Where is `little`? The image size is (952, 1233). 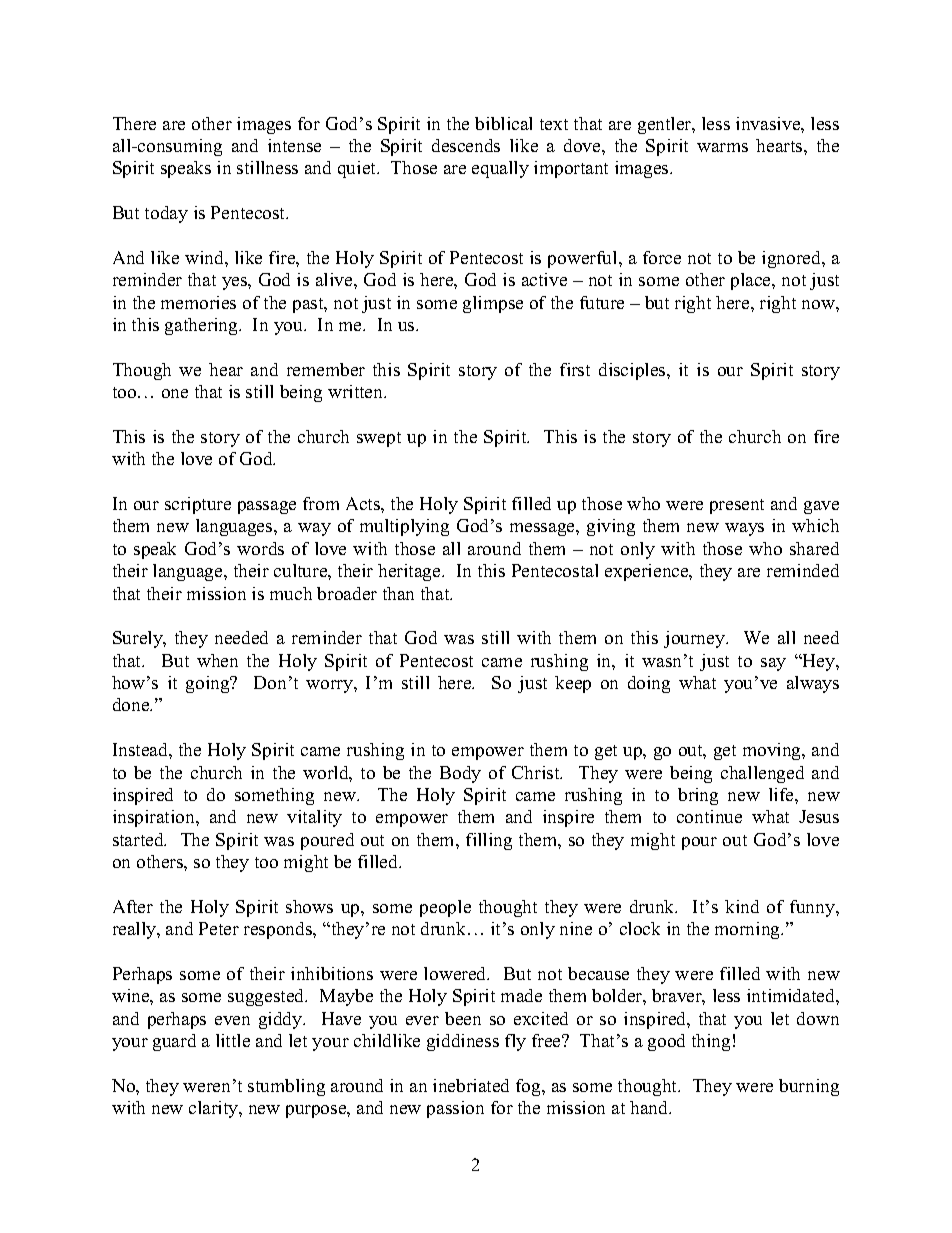 little is located at coordinates (233, 1040).
